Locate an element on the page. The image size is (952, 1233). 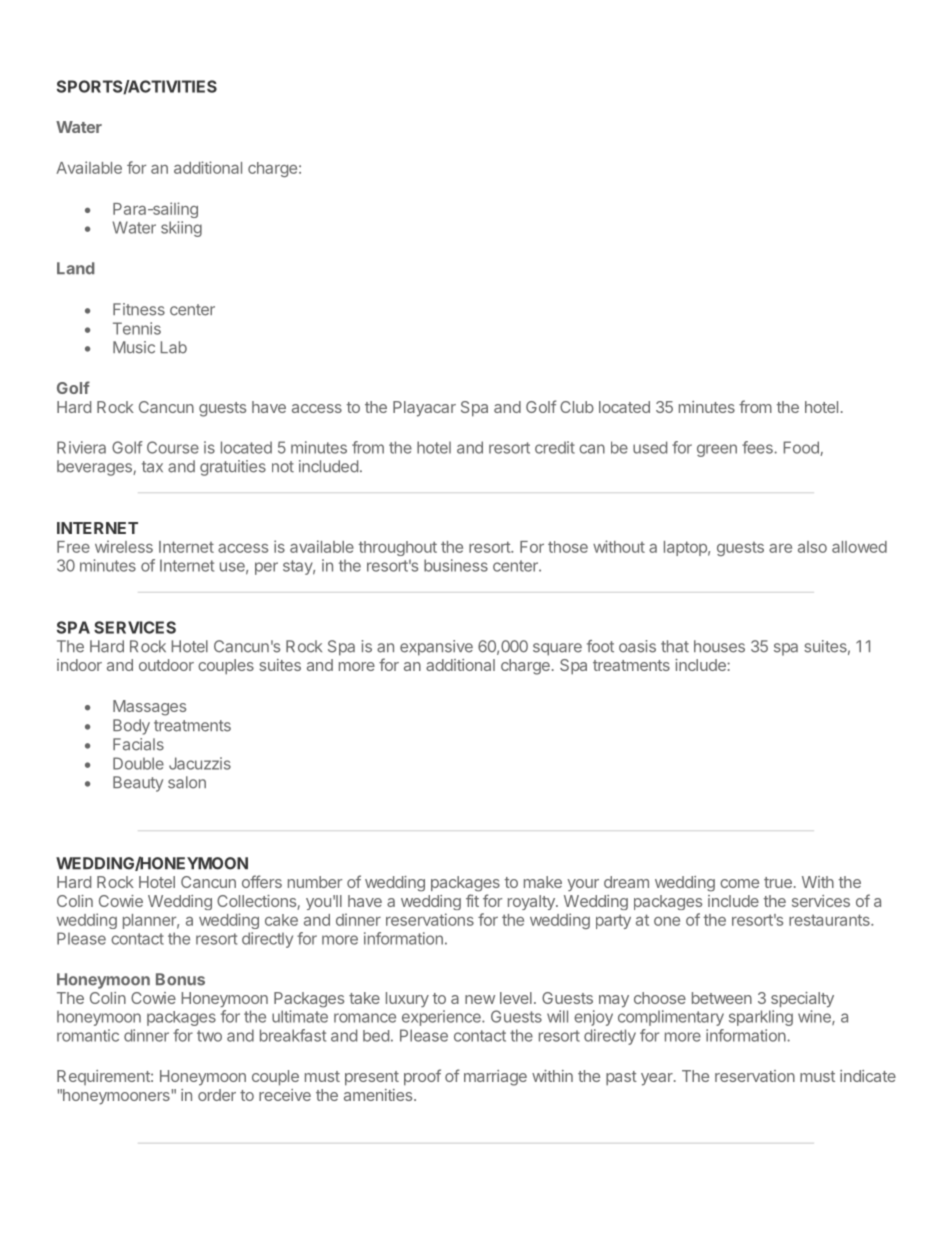
houses is located at coordinates (719, 646).
